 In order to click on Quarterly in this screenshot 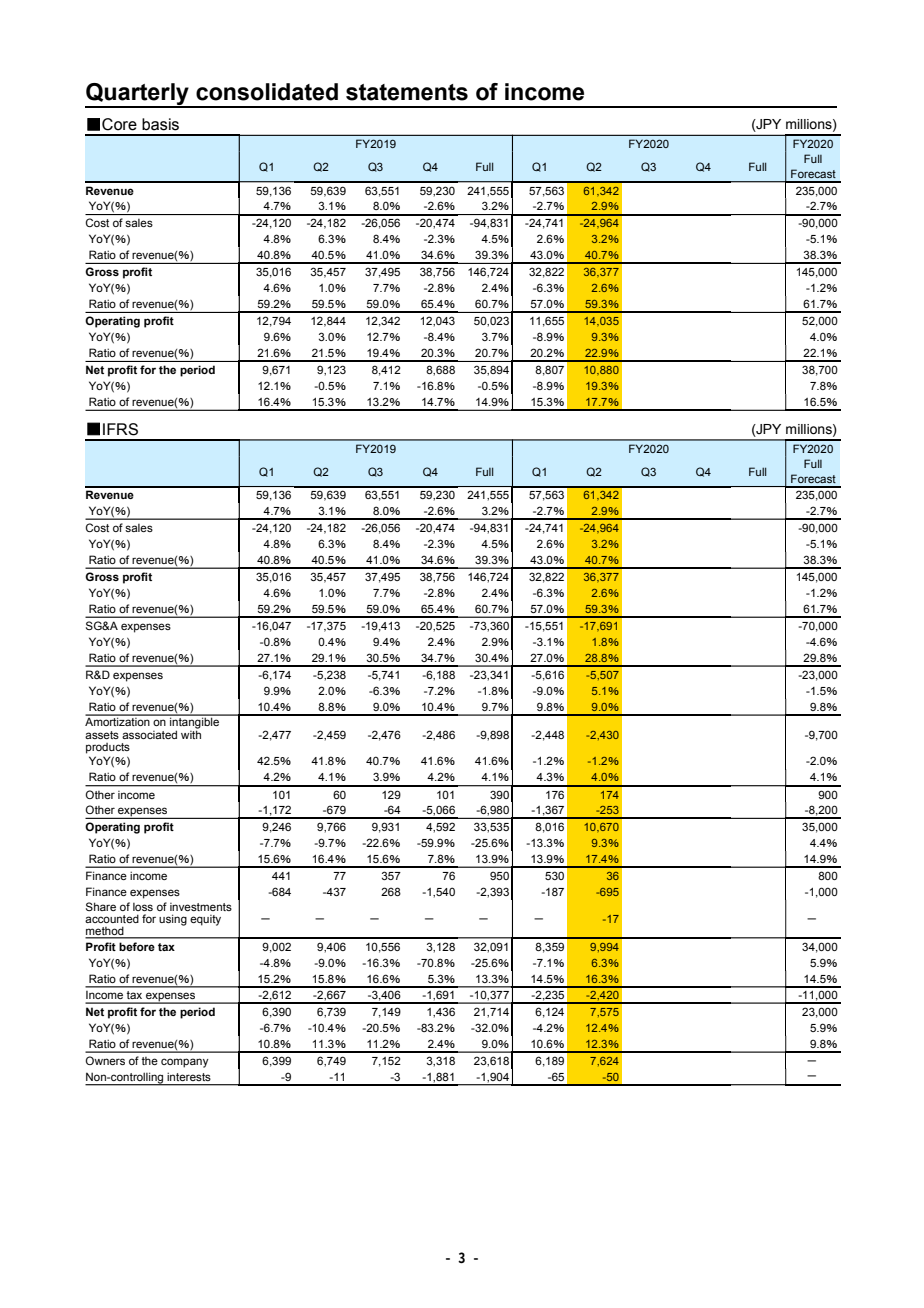, I will do `click(138, 95)`.
